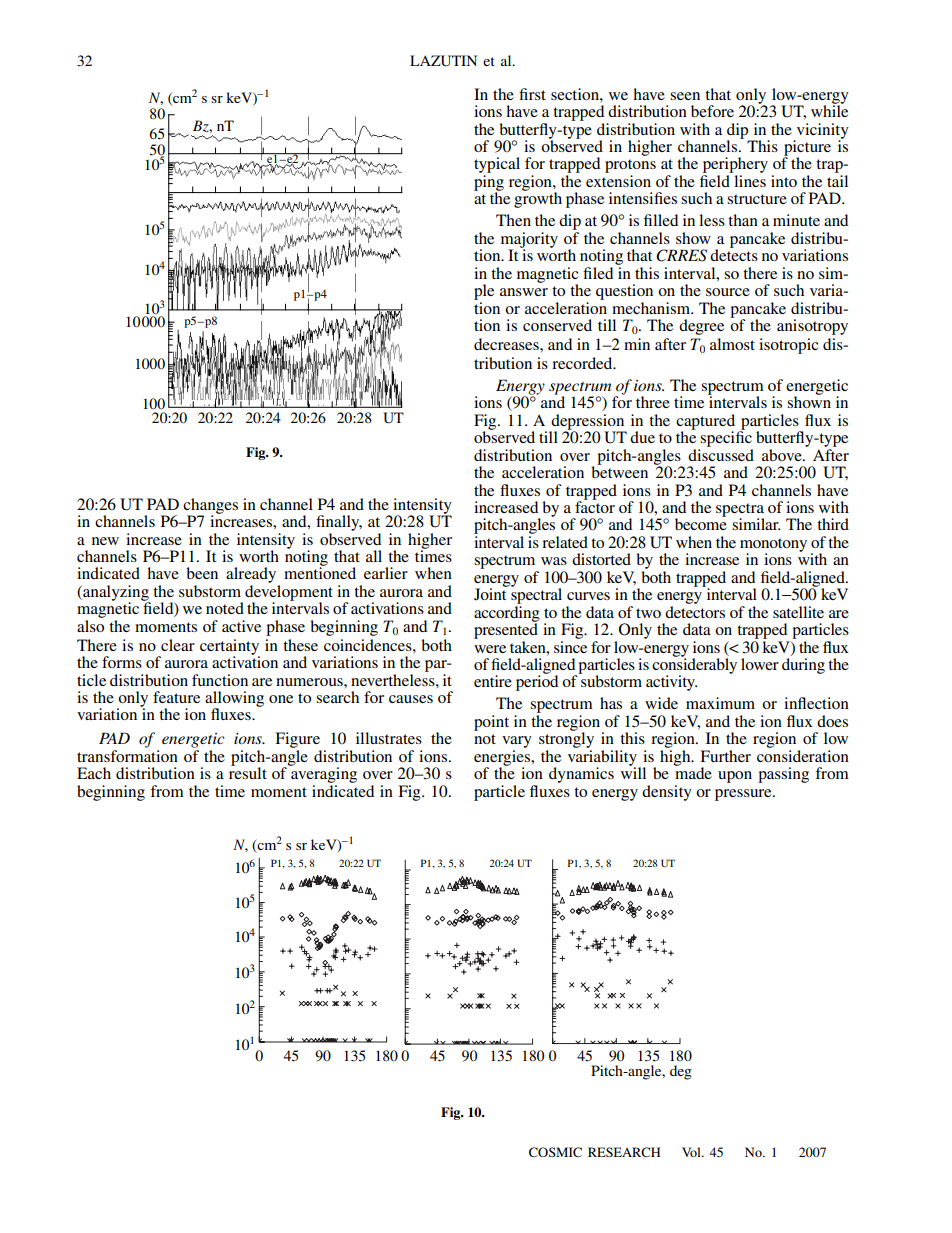  Describe the element at coordinates (532, 94) in the page. I see `first` at that location.
